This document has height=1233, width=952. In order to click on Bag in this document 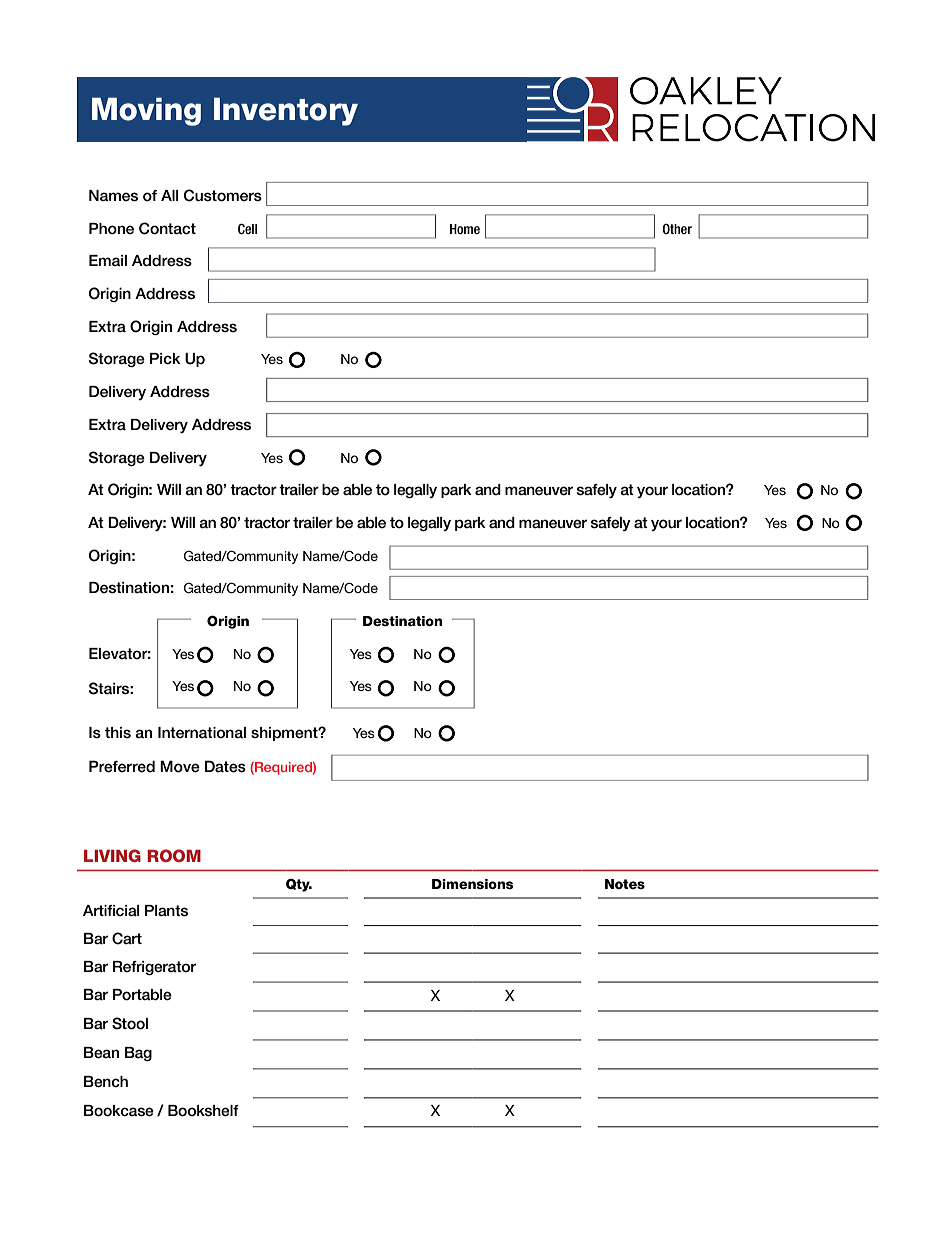, I will do `click(138, 1054)`.
